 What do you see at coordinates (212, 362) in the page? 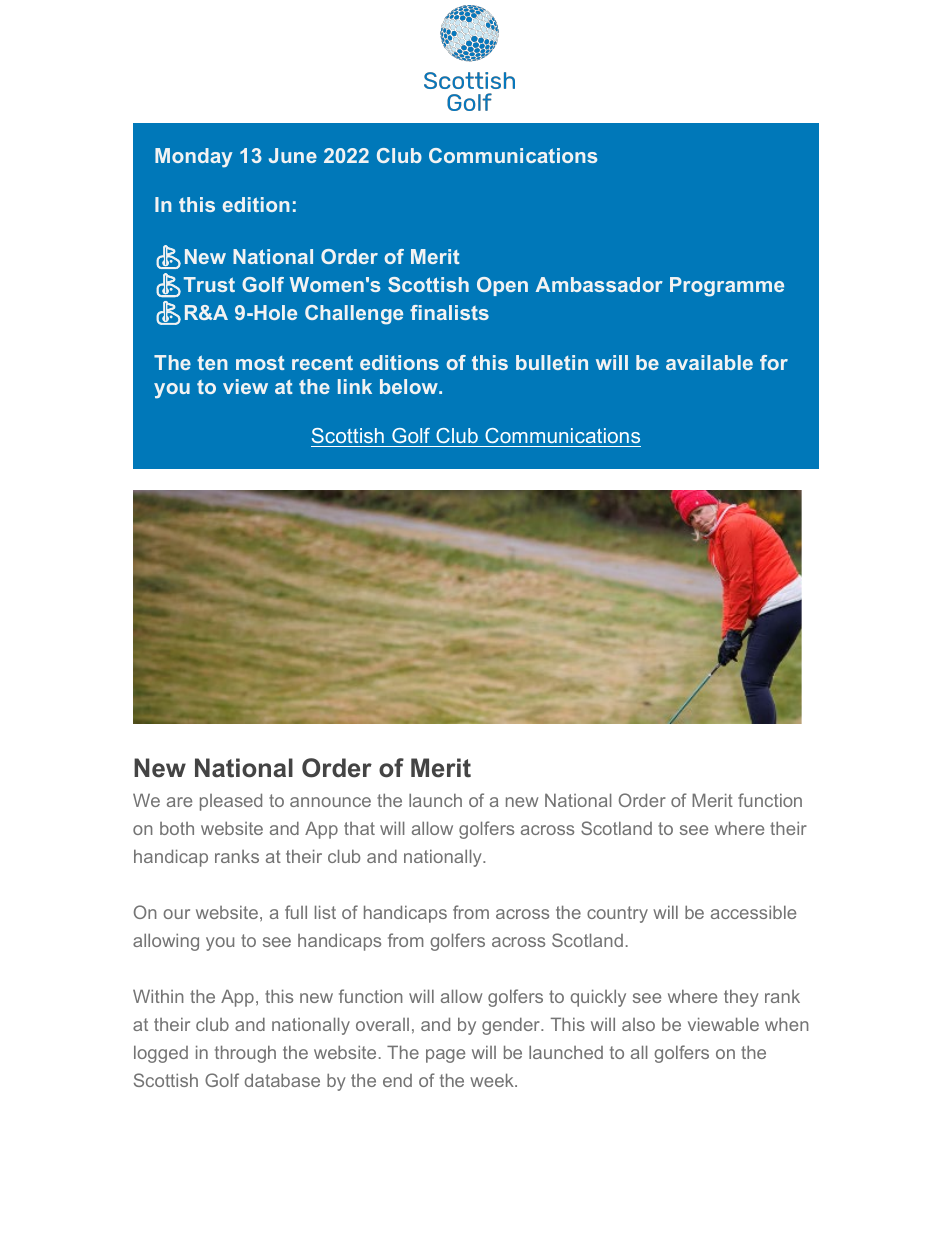
I see `ten` at bounding box center [212, 362].
